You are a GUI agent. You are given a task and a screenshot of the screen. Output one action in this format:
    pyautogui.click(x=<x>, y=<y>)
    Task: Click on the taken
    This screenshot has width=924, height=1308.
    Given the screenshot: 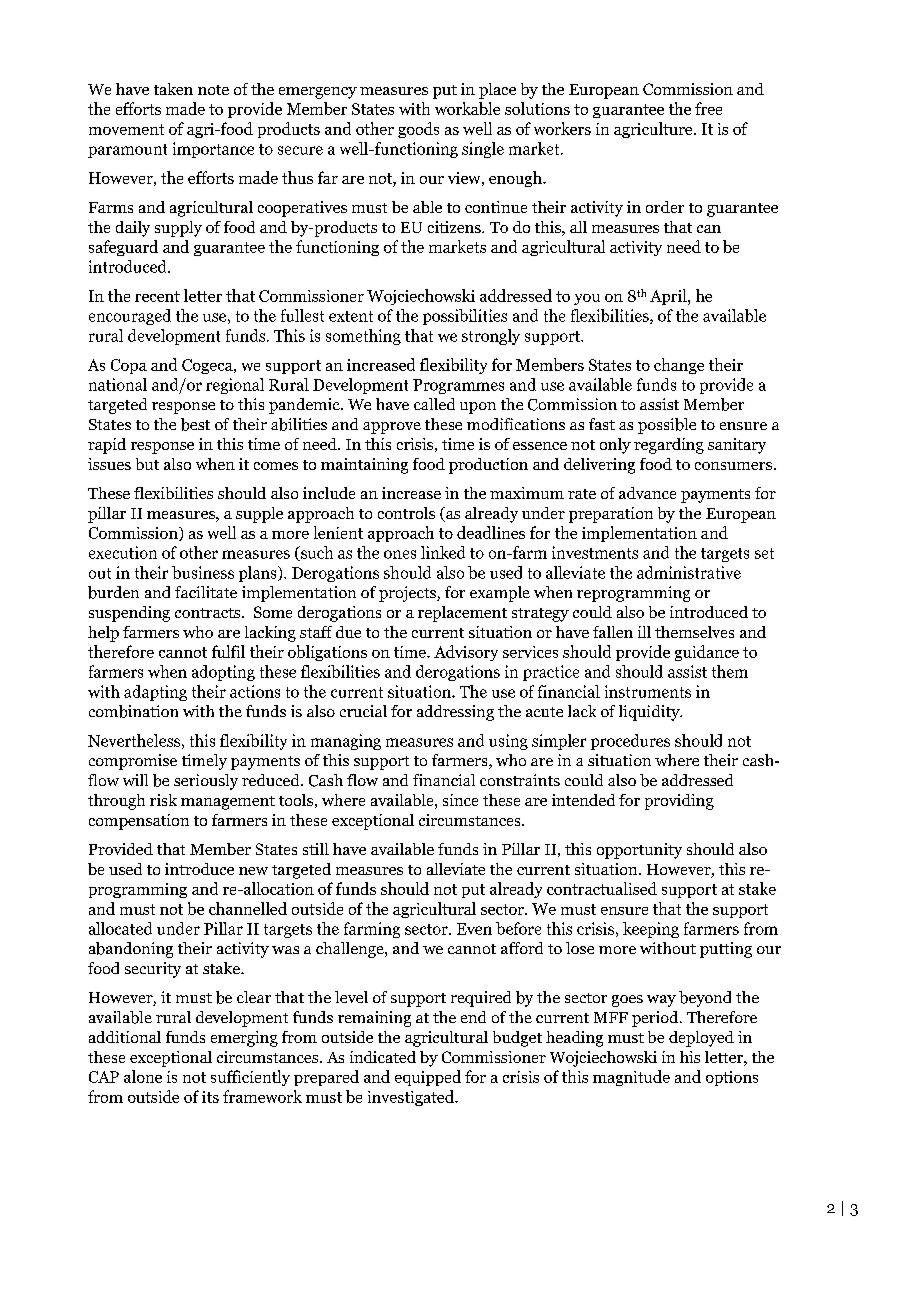 What is the action you would take?
    pyautogui.click(x=173, y=89)
